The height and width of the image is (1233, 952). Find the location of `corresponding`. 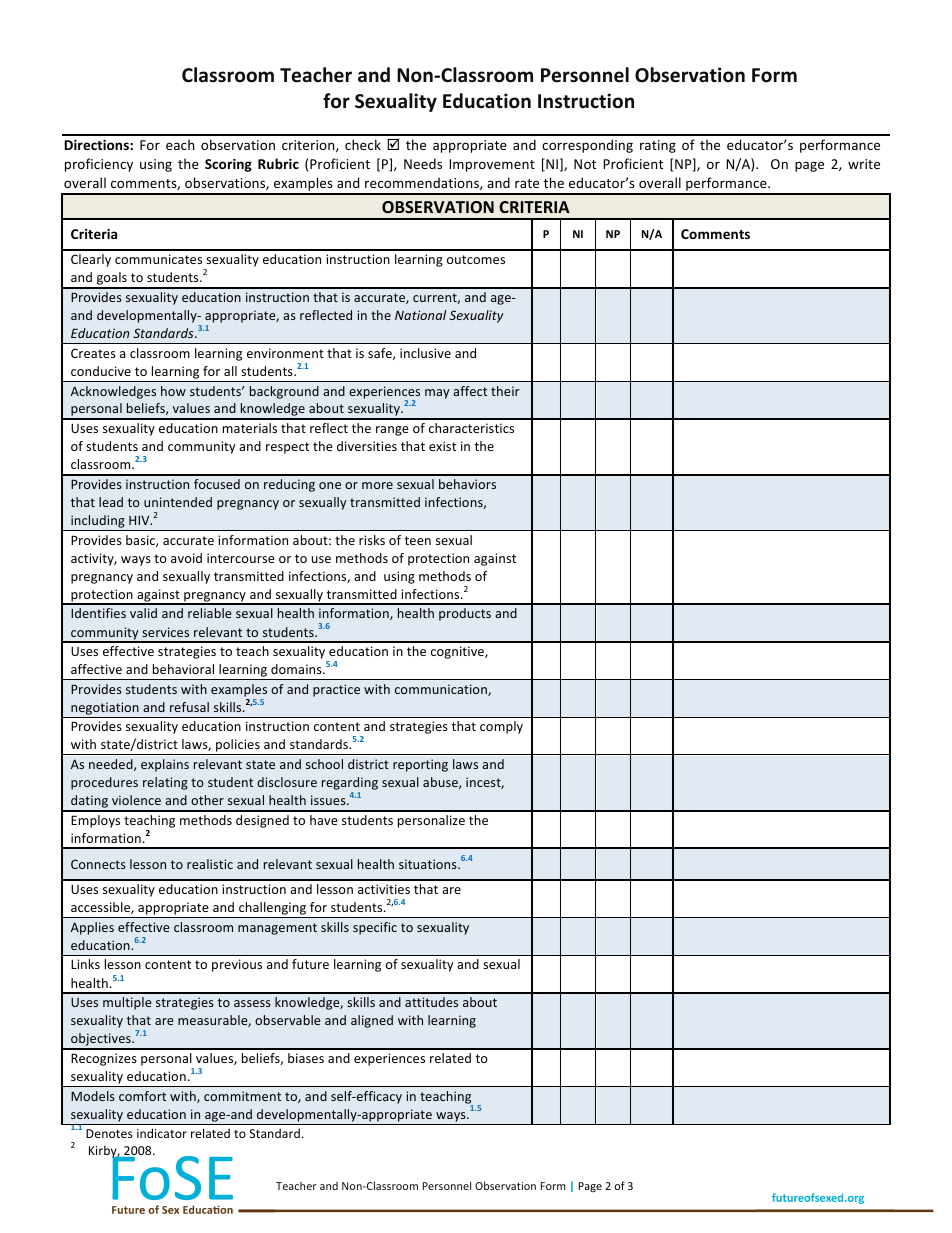

corresponding is located at coordinates (587, 146).
